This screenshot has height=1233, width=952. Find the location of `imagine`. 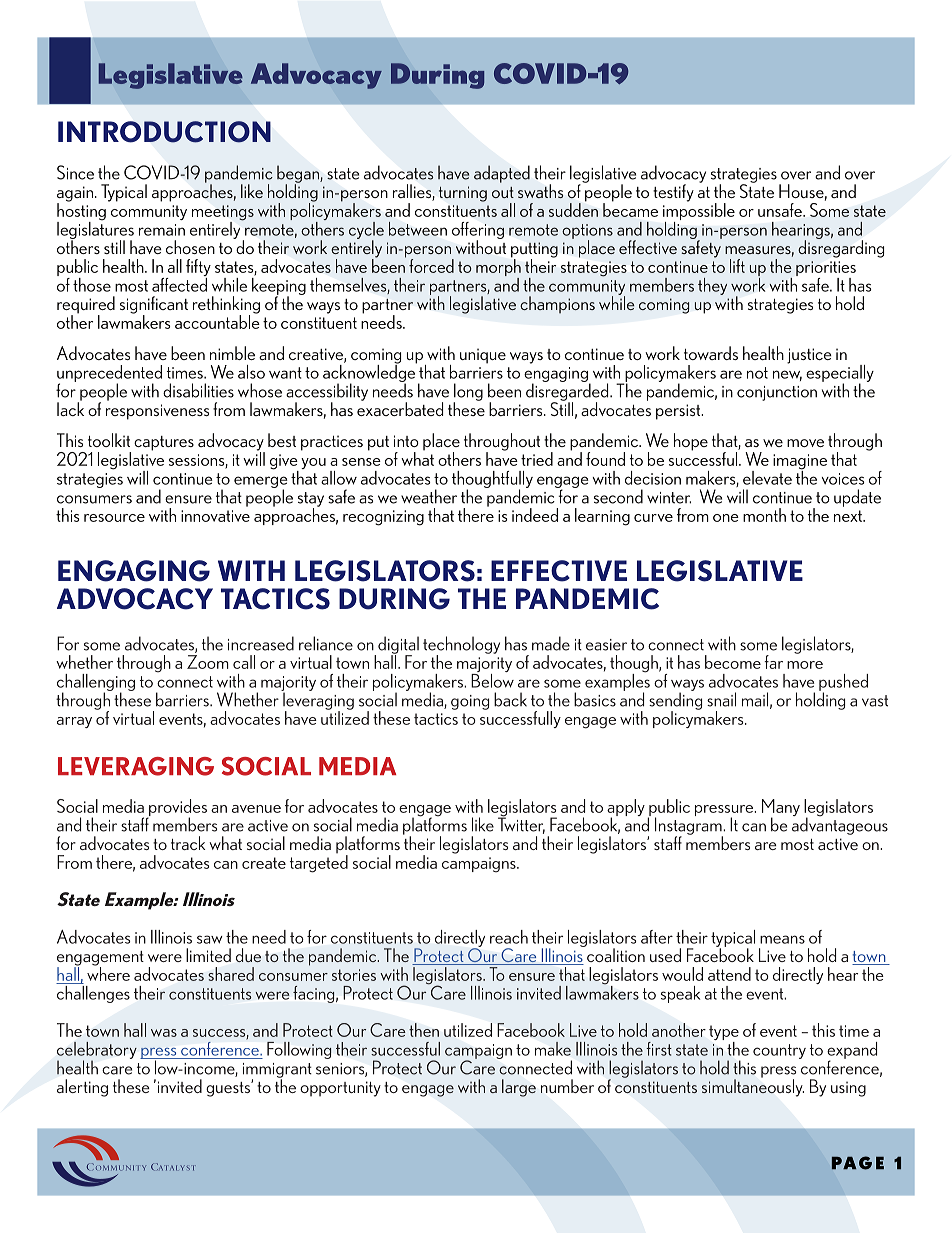

imagine is located at coordinates (800, 463).
